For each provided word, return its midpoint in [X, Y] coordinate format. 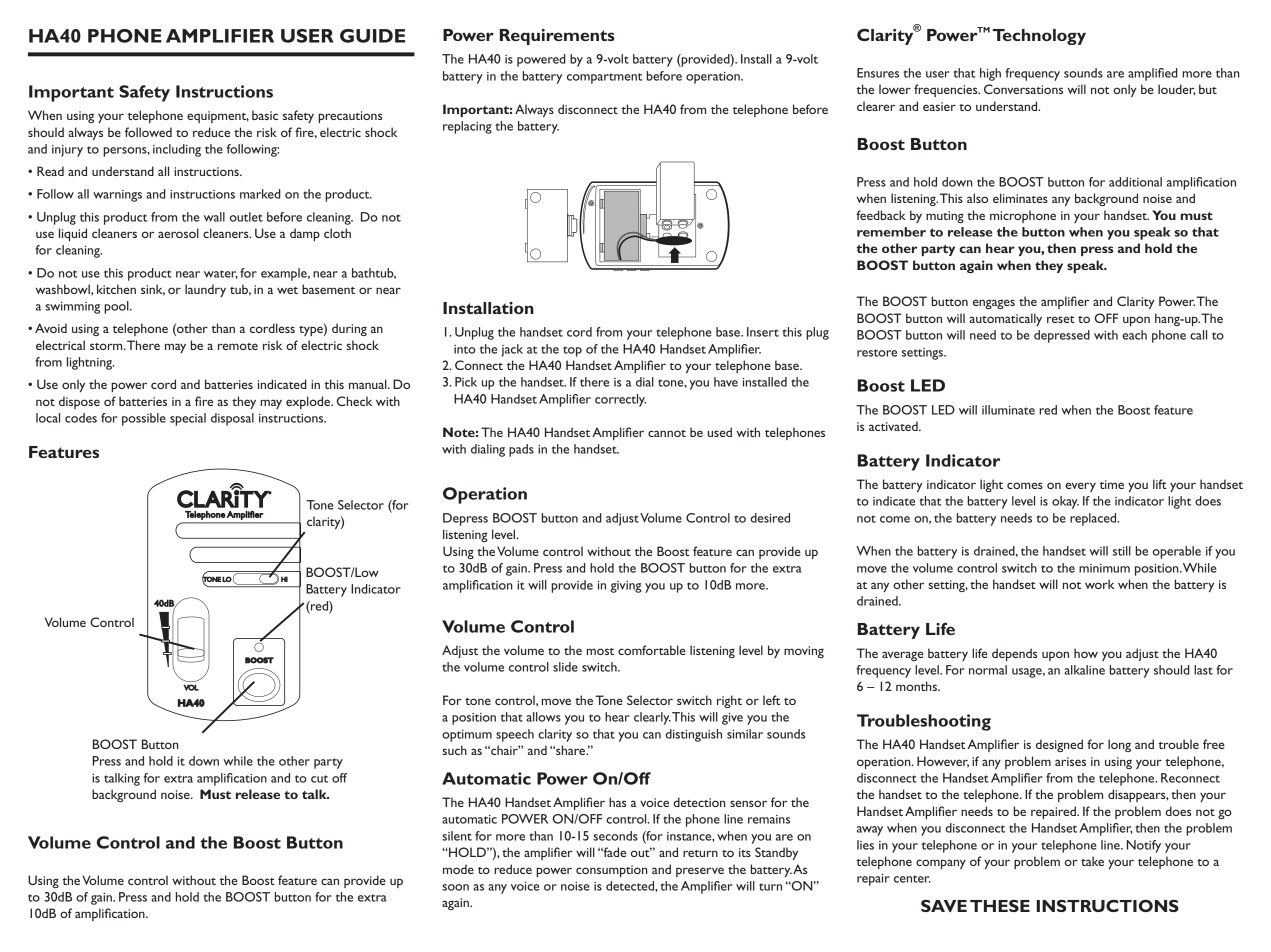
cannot [667, 433]
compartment [605, 78]
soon [455, 887]
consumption [612, 871]
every [1080, 487]
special [188, 419]
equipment [218, 117]
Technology [1039, 37]
